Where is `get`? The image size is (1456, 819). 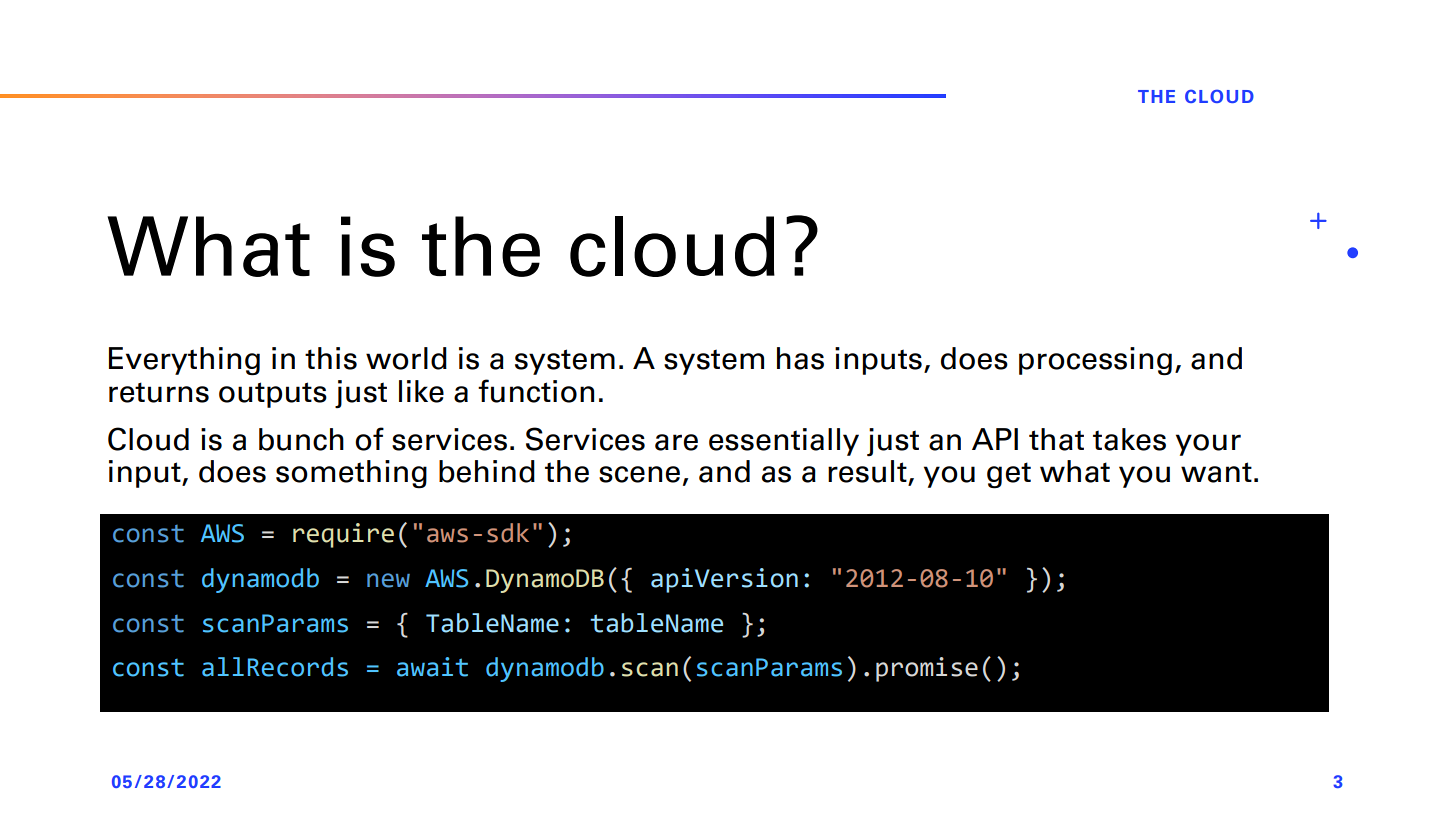 get is located at coordinates (1009, 475).
